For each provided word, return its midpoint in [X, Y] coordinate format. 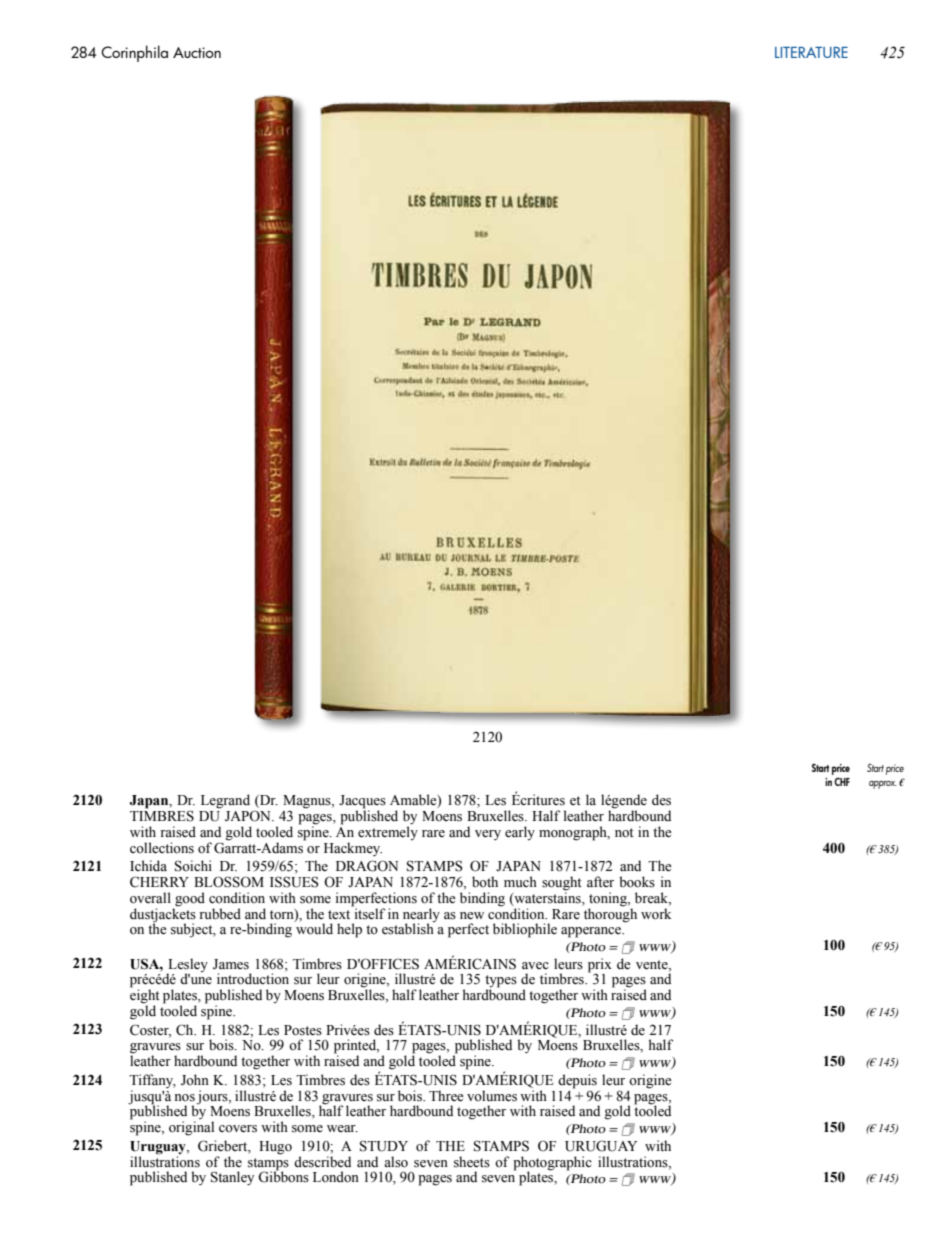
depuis [577, 1081]
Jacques [362, 803]
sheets [472, 1162]
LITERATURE [811, 52]
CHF [842, 781]
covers [238, 1129]
